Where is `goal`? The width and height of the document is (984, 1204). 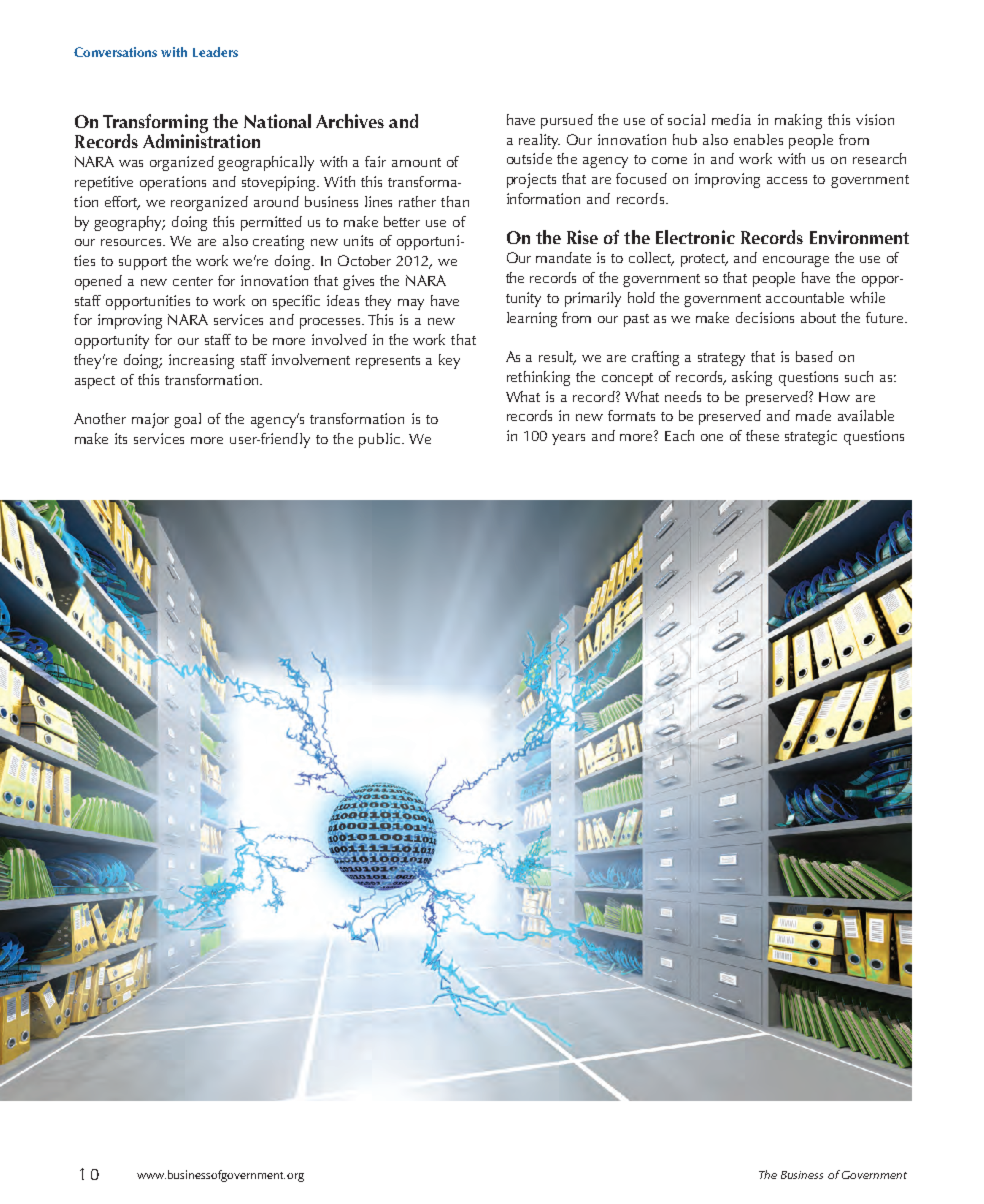
goal is located at coordinates (187, 420).
